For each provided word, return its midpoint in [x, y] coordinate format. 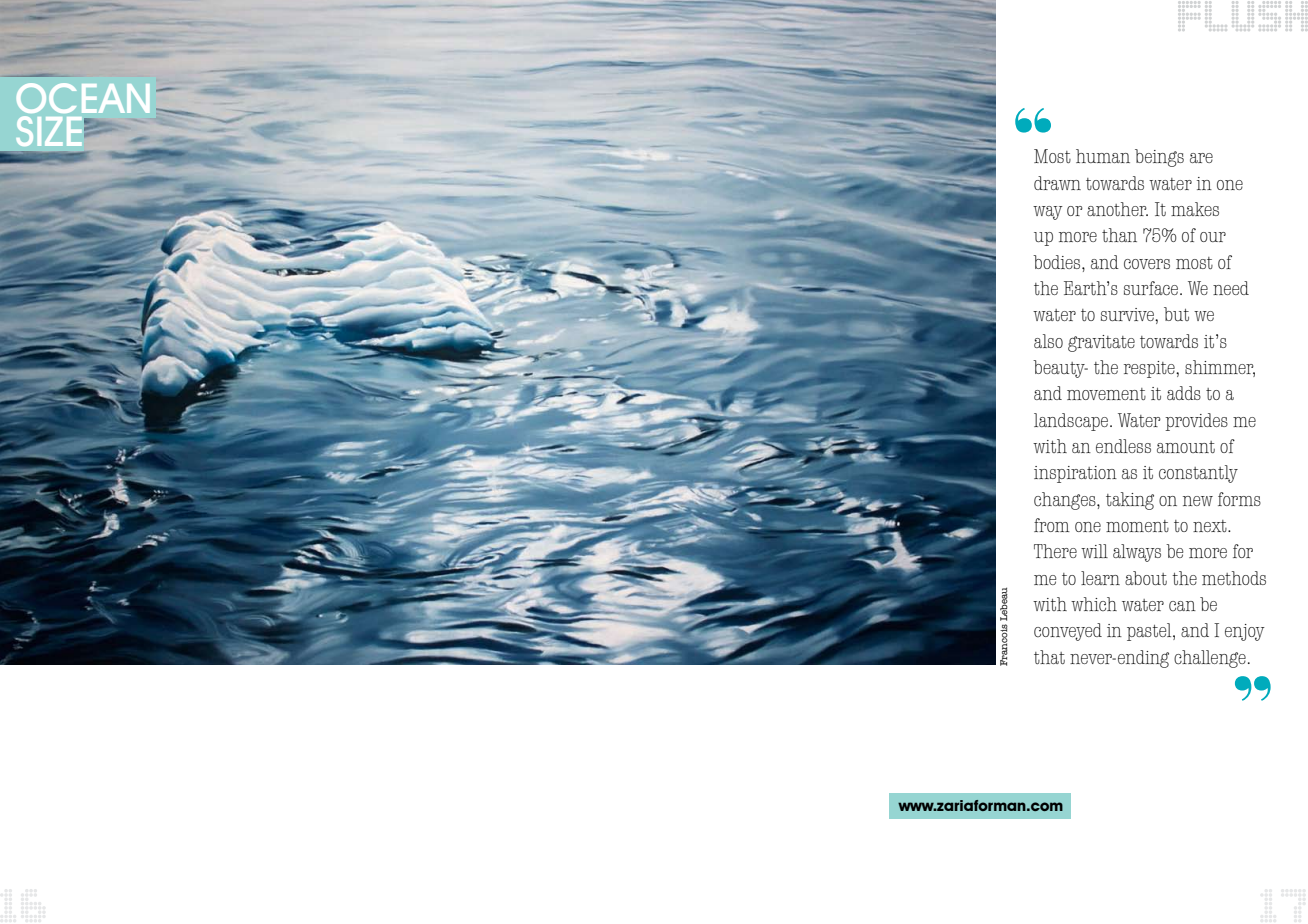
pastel [1150, 632]
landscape [1071, 422]
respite [1150, 369]
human [1103, 156]
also [1048, 341]
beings [1159, 158]
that [1049, 657]
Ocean [83, 98]
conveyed [1068, 632]
